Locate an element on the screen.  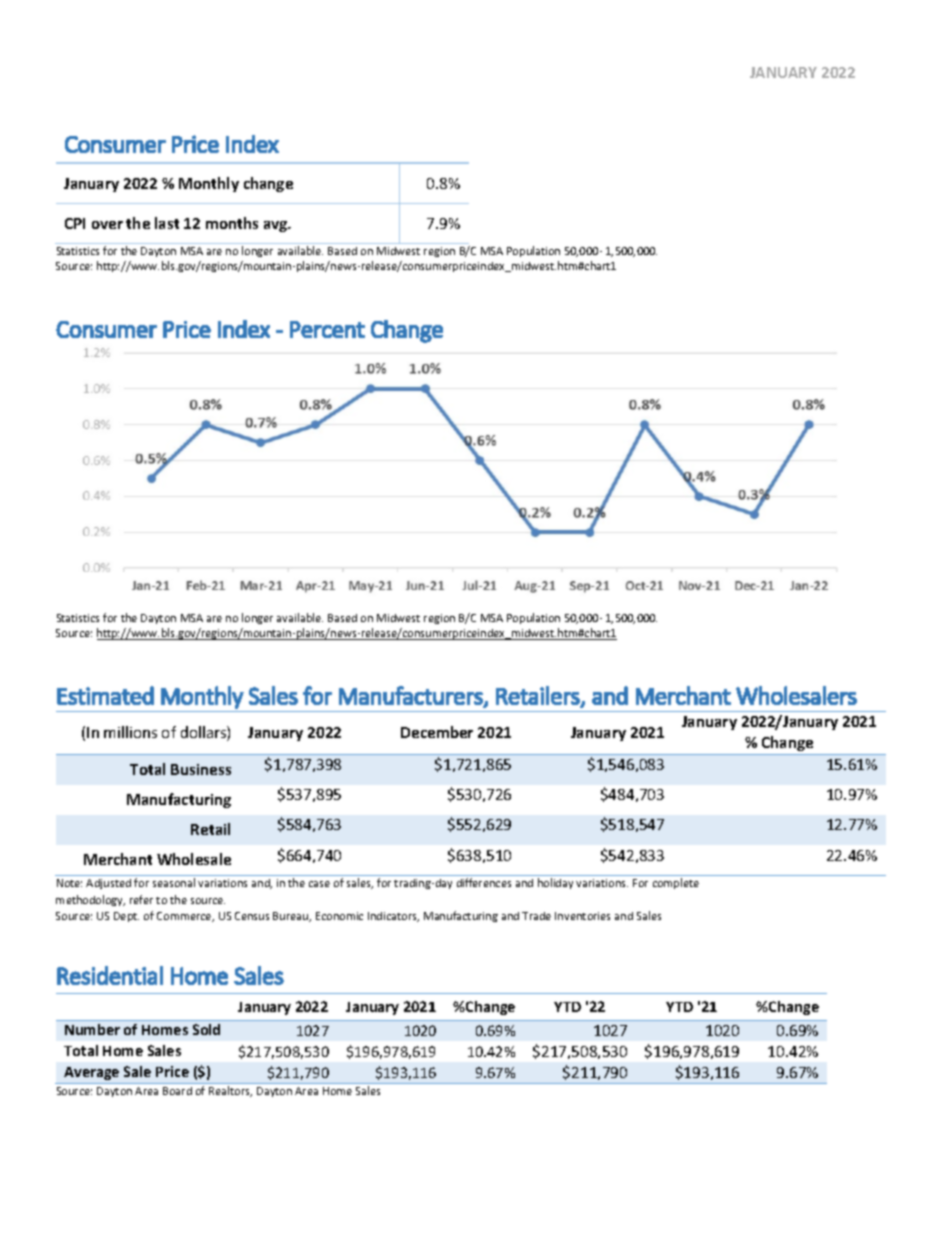
Estimated is located at coordinates (105, 695).
